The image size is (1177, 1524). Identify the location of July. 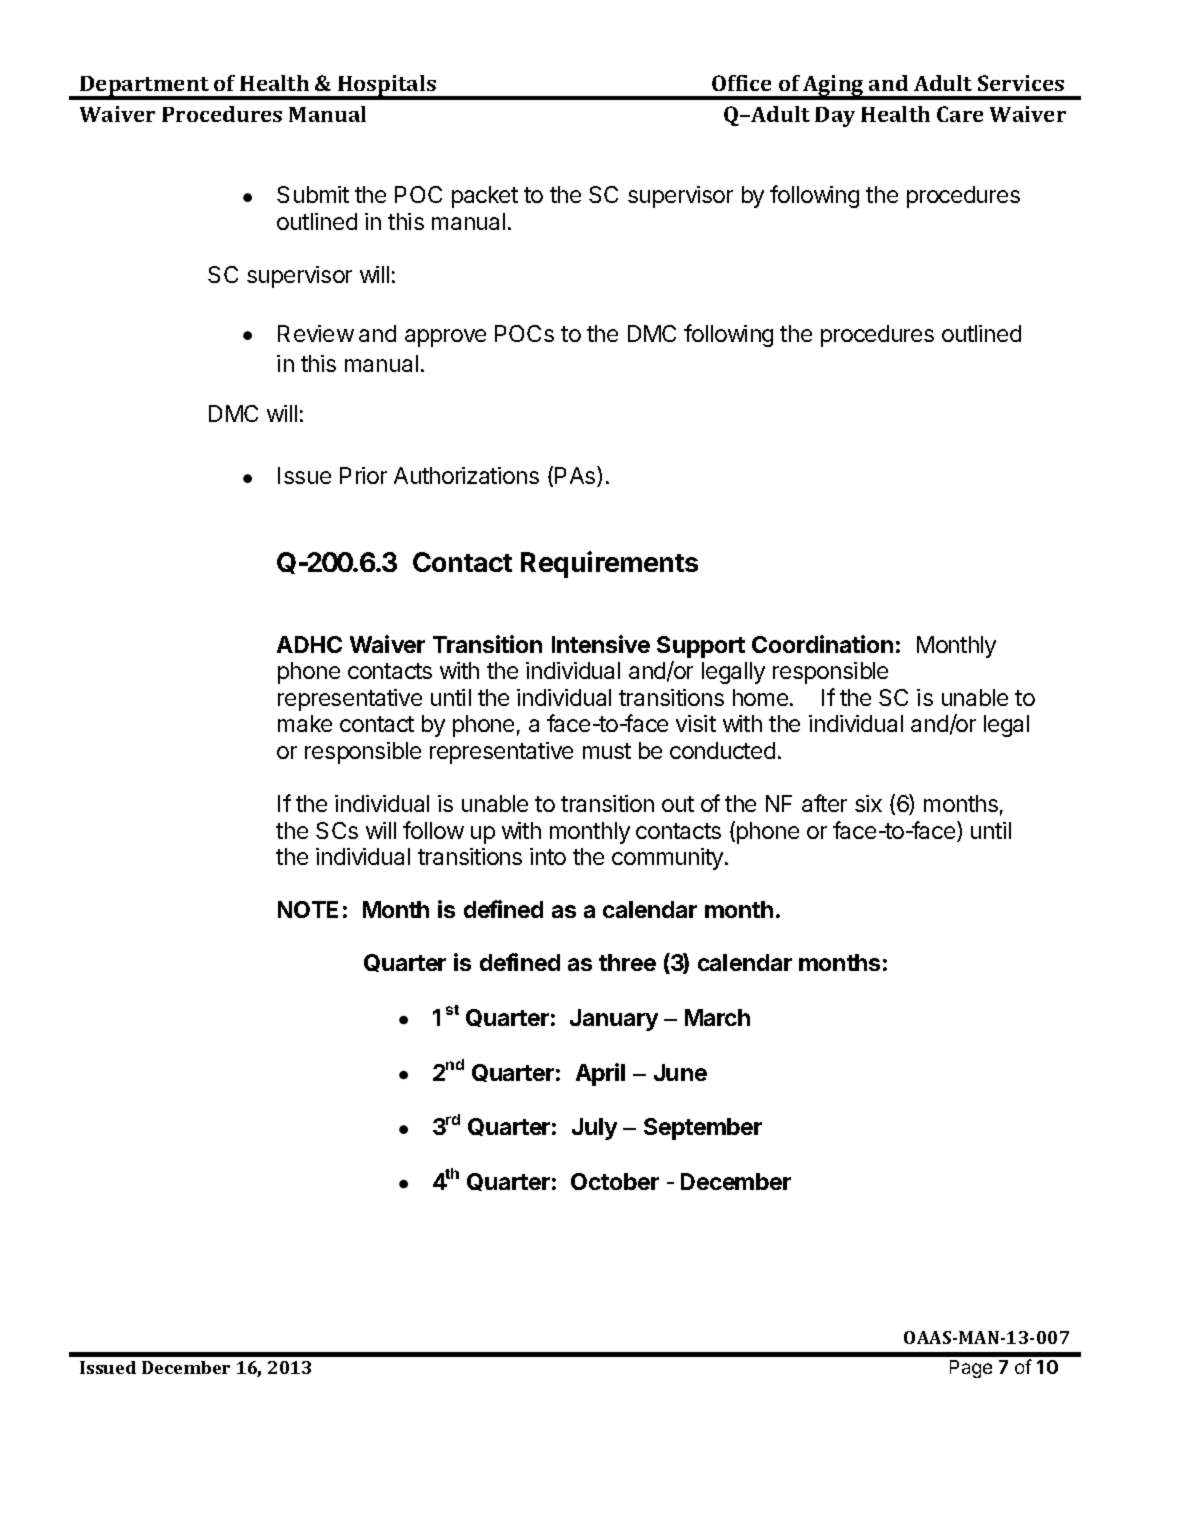
(594, 1129).
